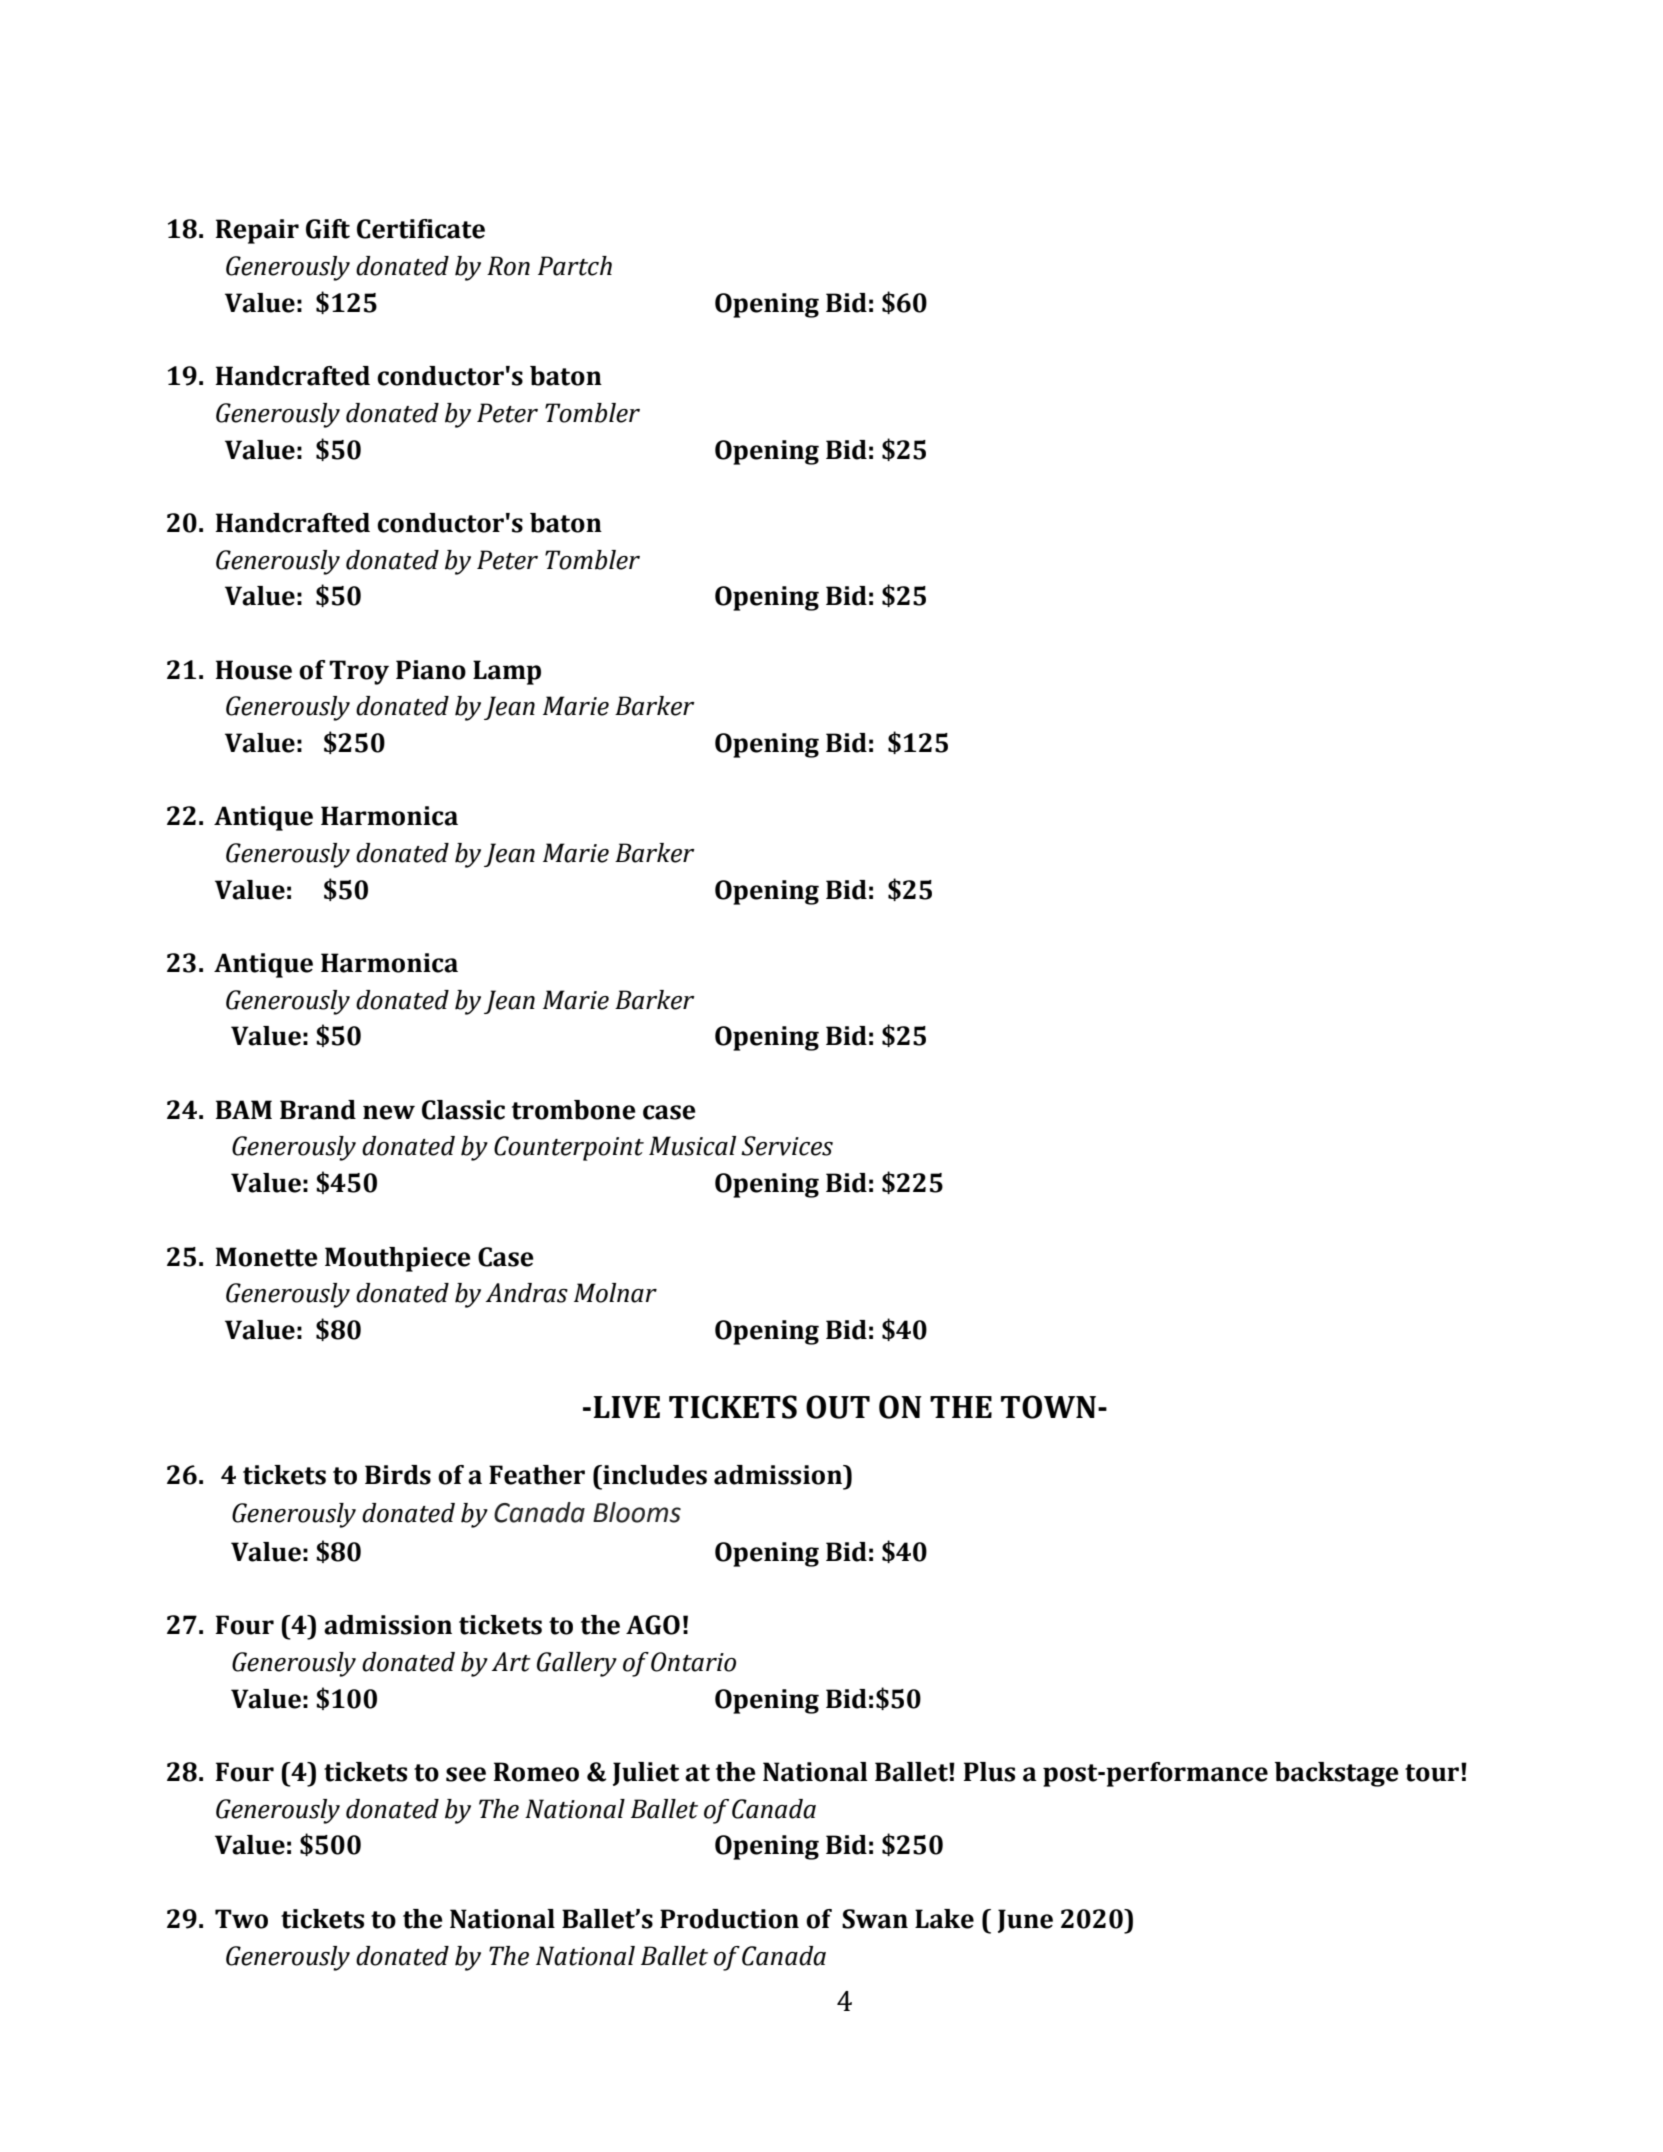 The image size is (1663, 2152). I want to click on new, so click(389, 1112).
